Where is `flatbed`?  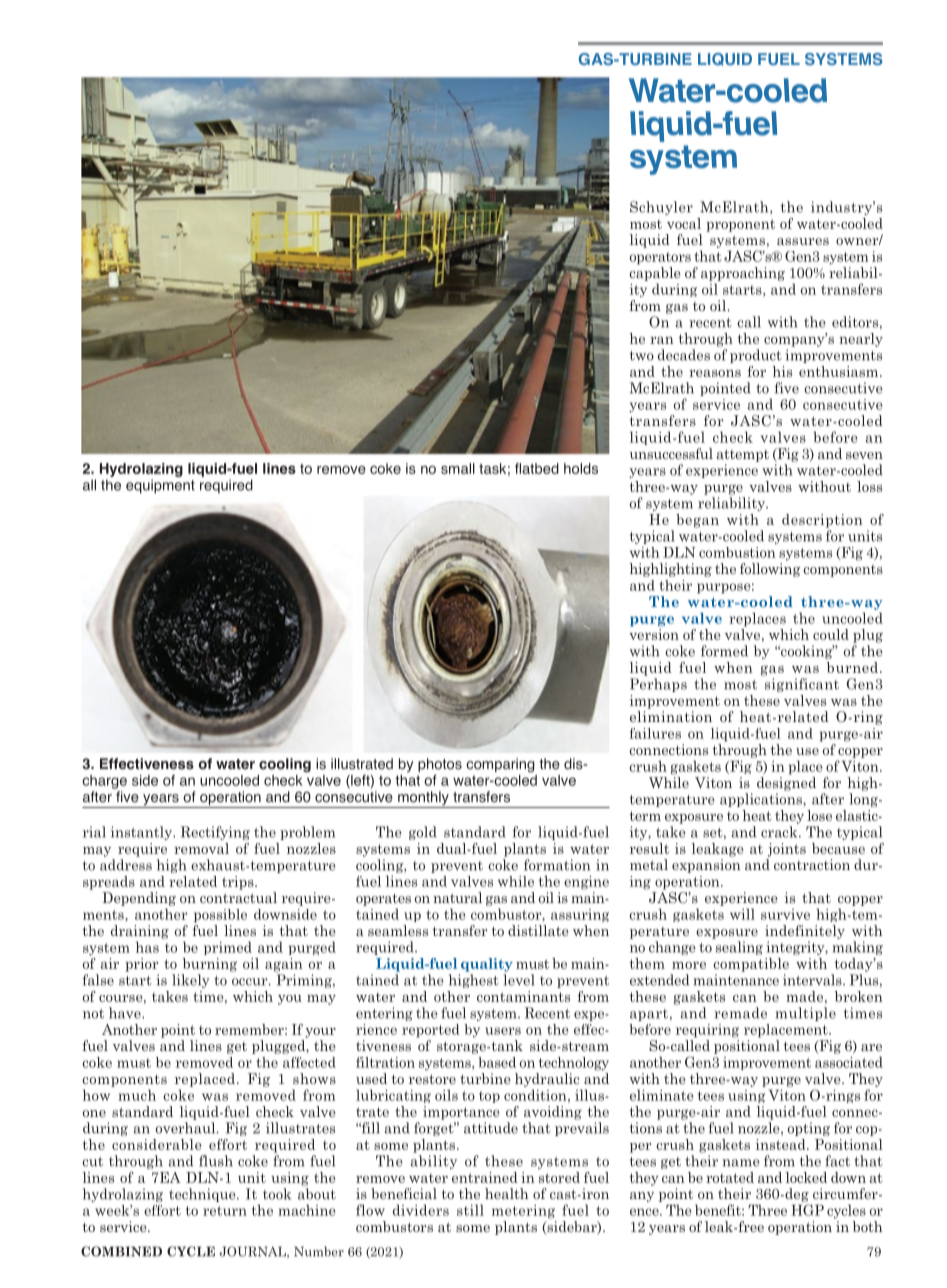
flatbed is located at coordinates (537, 468).
